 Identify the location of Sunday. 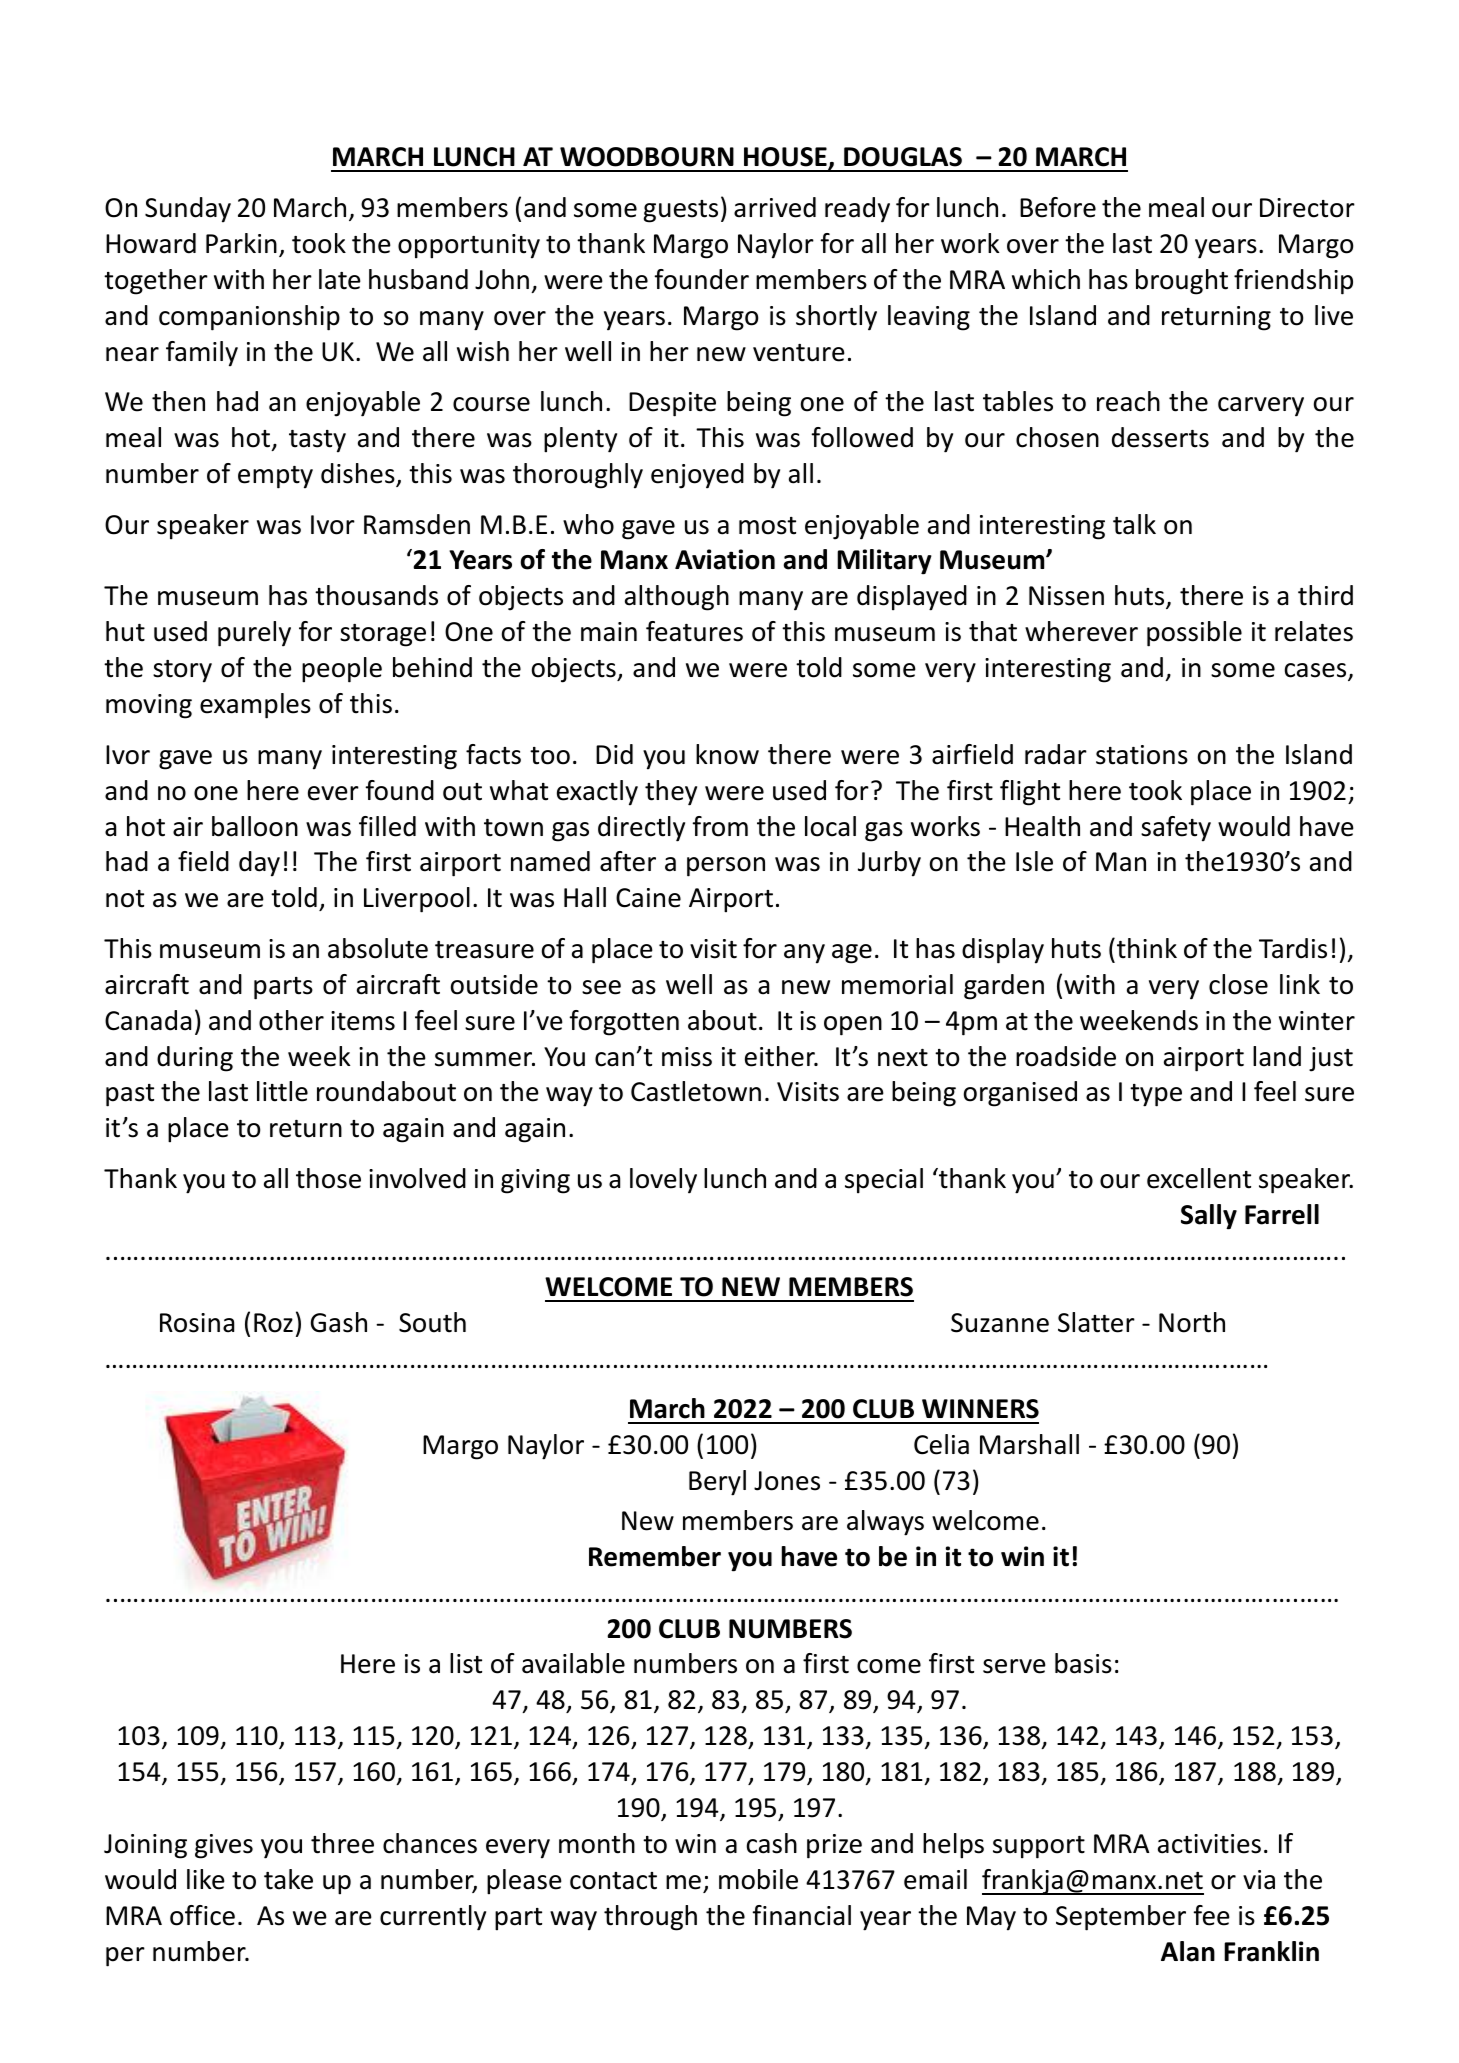
(188, 210).
